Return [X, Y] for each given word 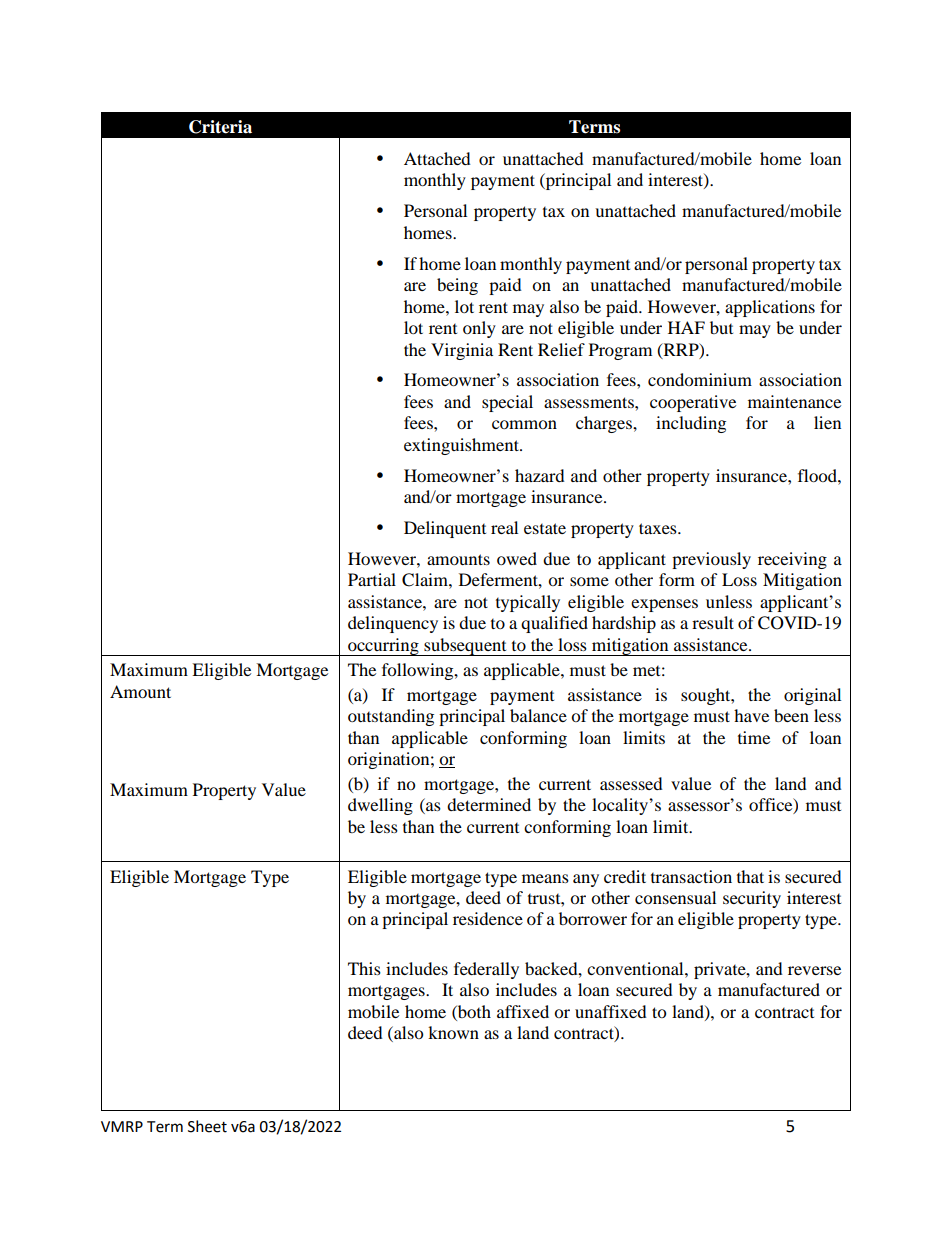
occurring [383, 647]
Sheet [207, 1126]
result [713, 622]
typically [528, 603]
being [457, 286]
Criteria [220, 127]
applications [770, 308]
